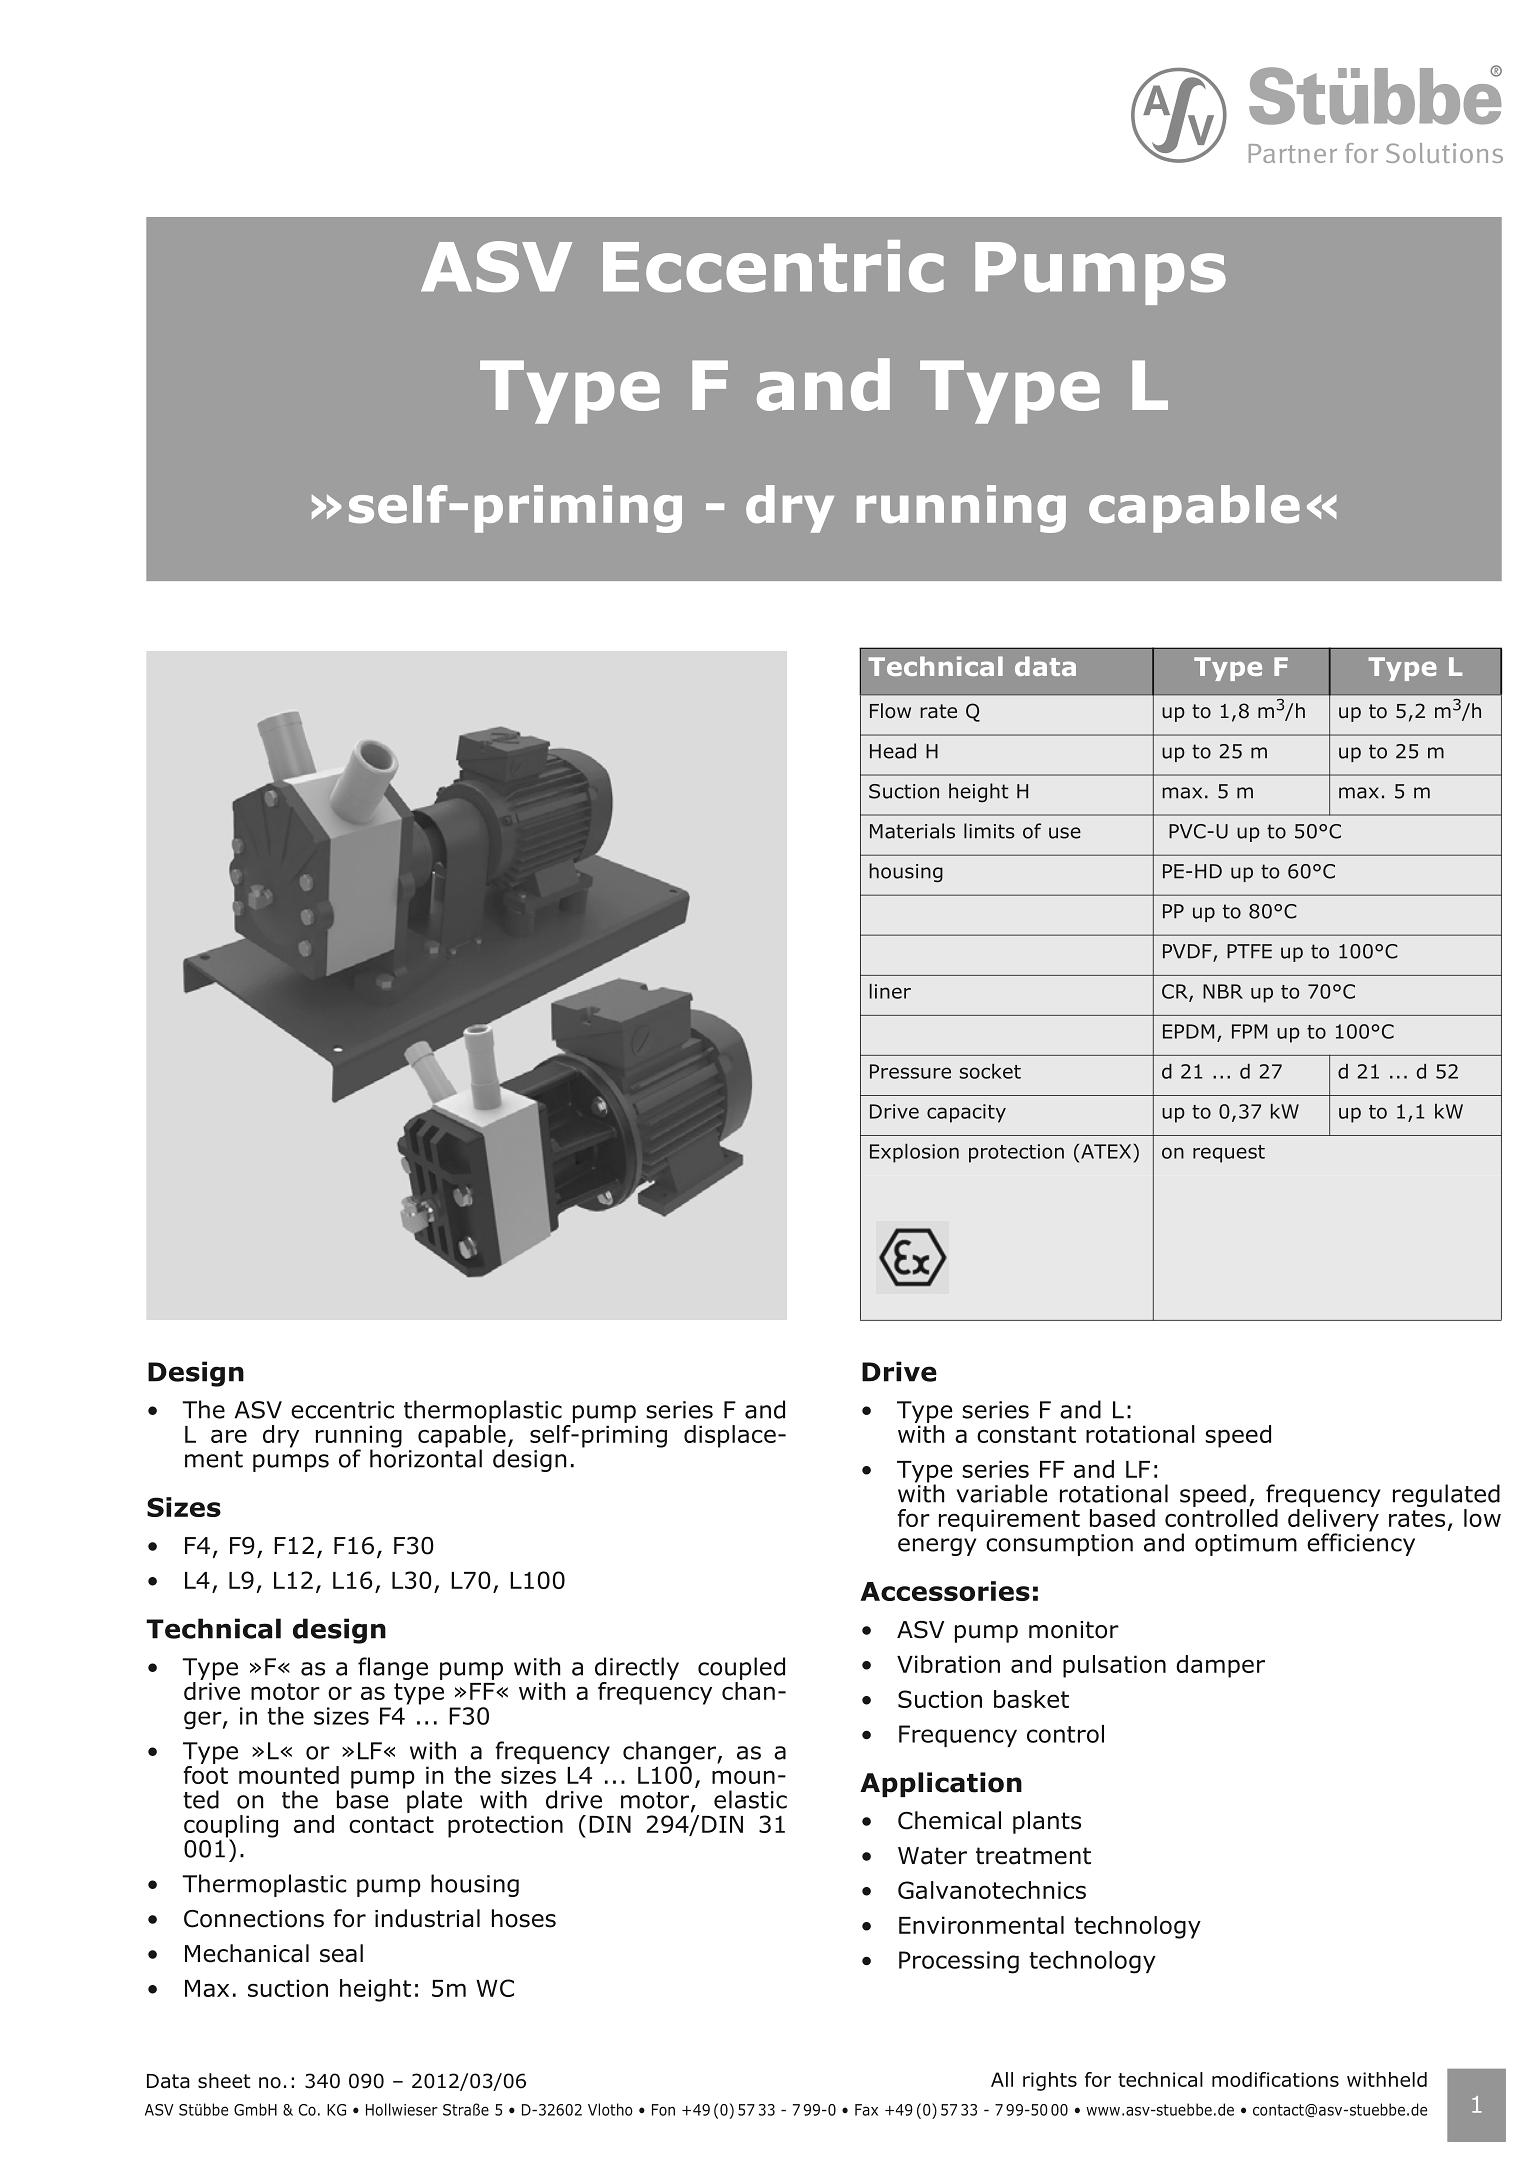 Image resolution: width=1537 pixels, height=2175 pixels. Describe the element at coordinates (1275, 2079) in the document. I see `modifications` at that location.
